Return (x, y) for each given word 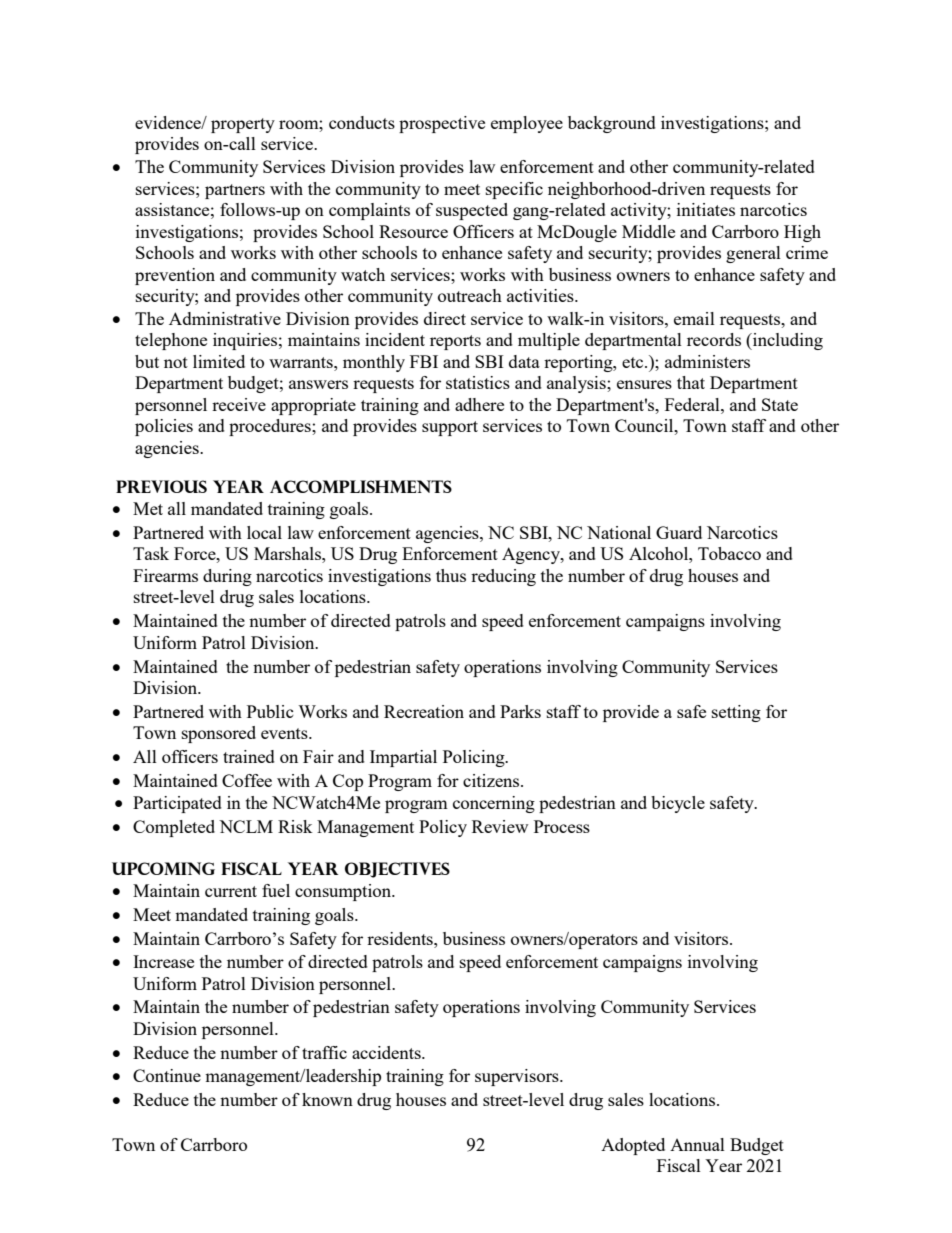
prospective (442, 124)
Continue (167, 1075)
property (243, 125)
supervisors (518, 1077)
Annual (697, 1144)
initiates (706, 209)
